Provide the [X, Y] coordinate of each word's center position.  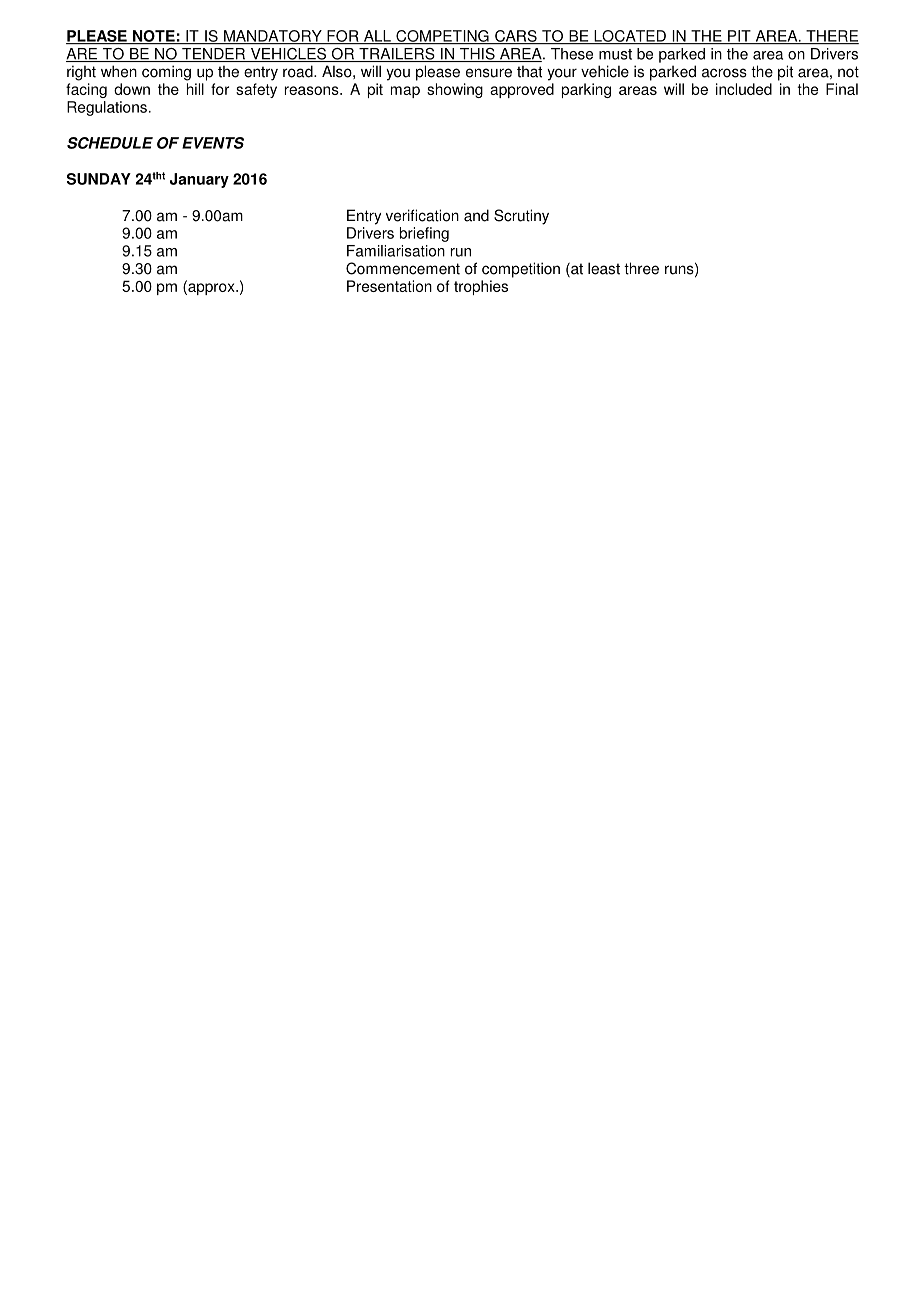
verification [422, 215]
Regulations [107, 108]
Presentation [389, 286]
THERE [831, 37]
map [405, 92]
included [744, 89]
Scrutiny [521, 217]
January [199, 180]
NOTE [154, 37]
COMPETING [442, 37]
